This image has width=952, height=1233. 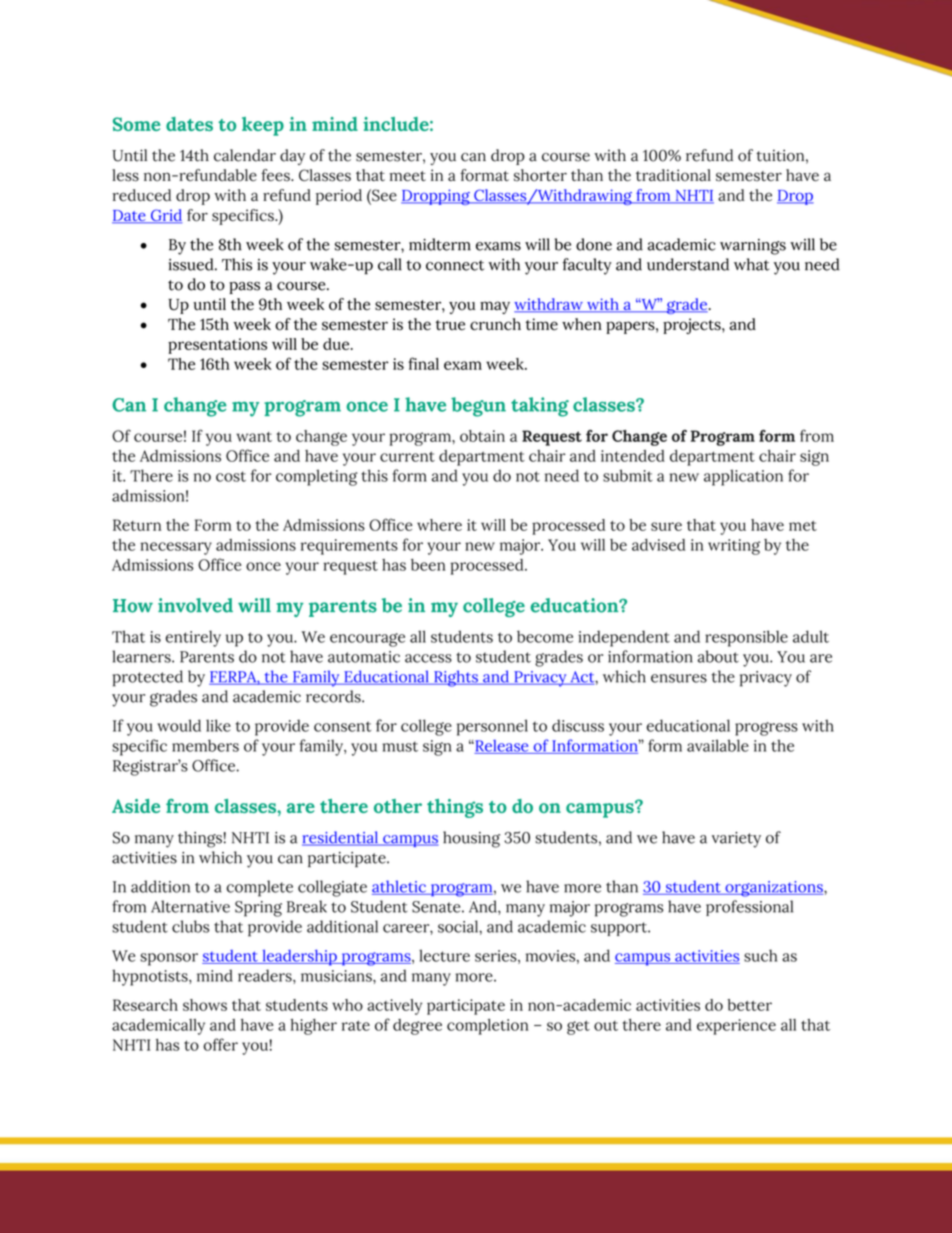 What do you see at coordinates (205, 1005) in the image?
I see `shows` at bounding box center [205, 1005].
